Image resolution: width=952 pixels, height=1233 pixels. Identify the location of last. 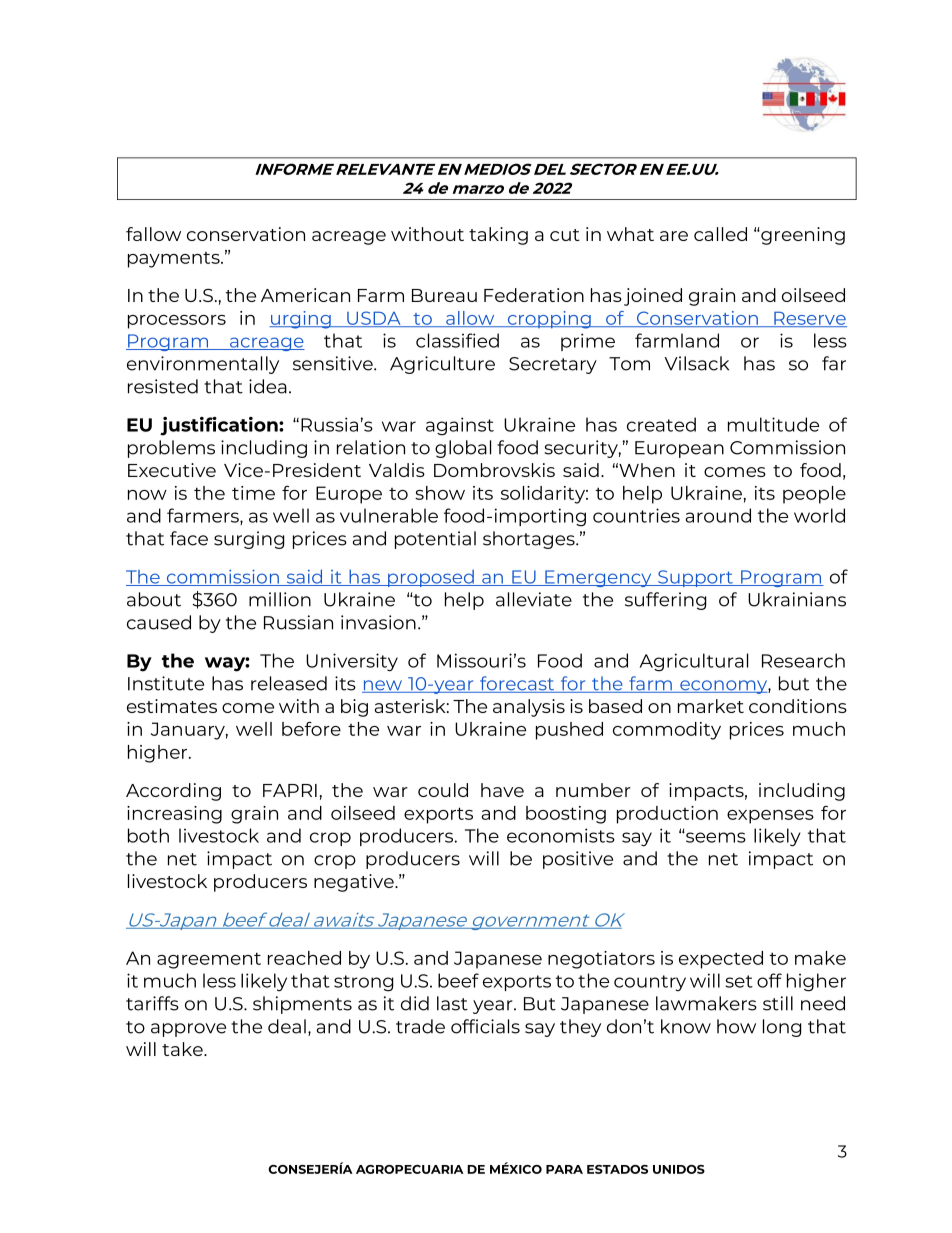
(452, 1003).
